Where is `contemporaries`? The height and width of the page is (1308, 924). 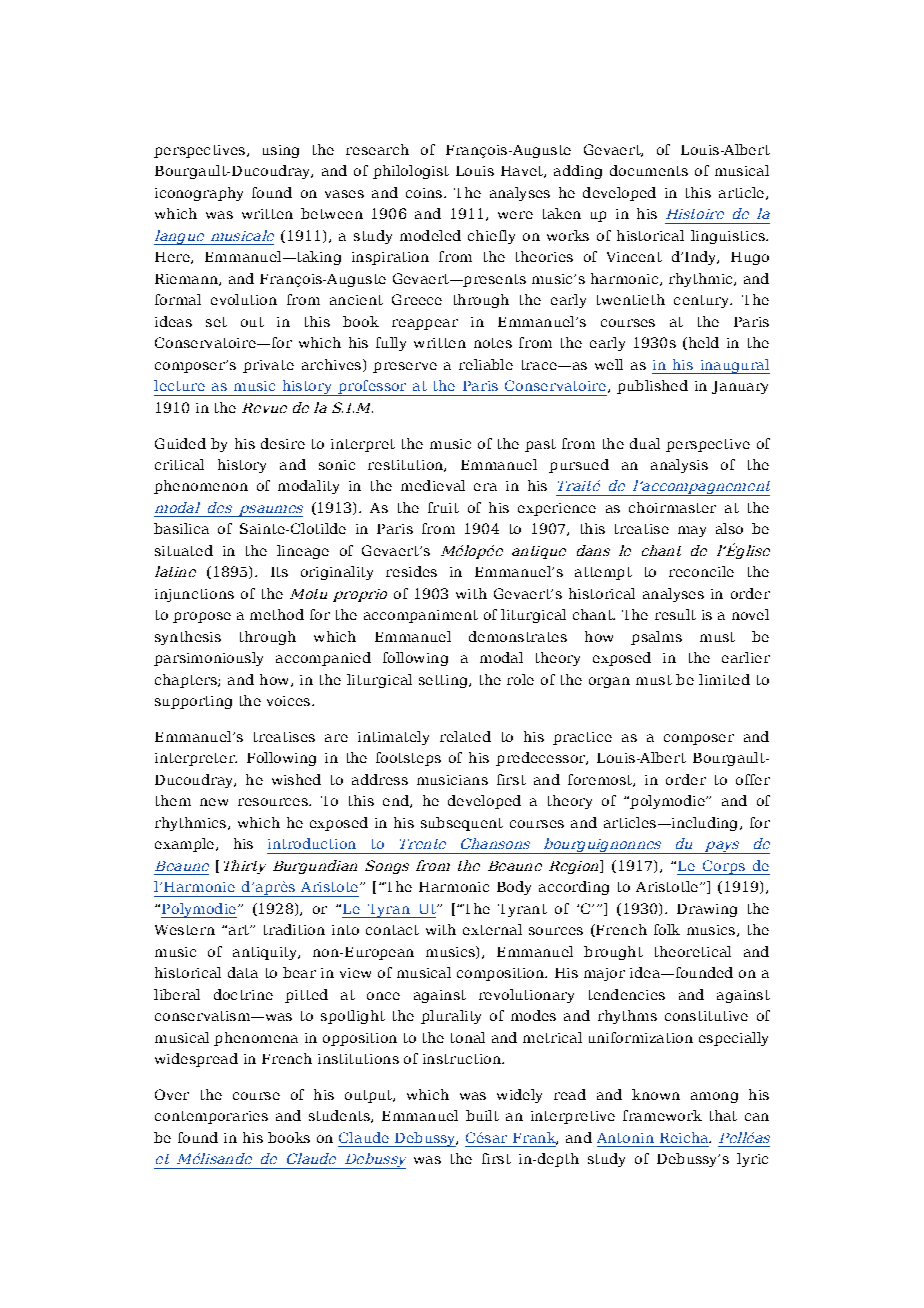 contemporaries is located at coordinates (211, 1117).
